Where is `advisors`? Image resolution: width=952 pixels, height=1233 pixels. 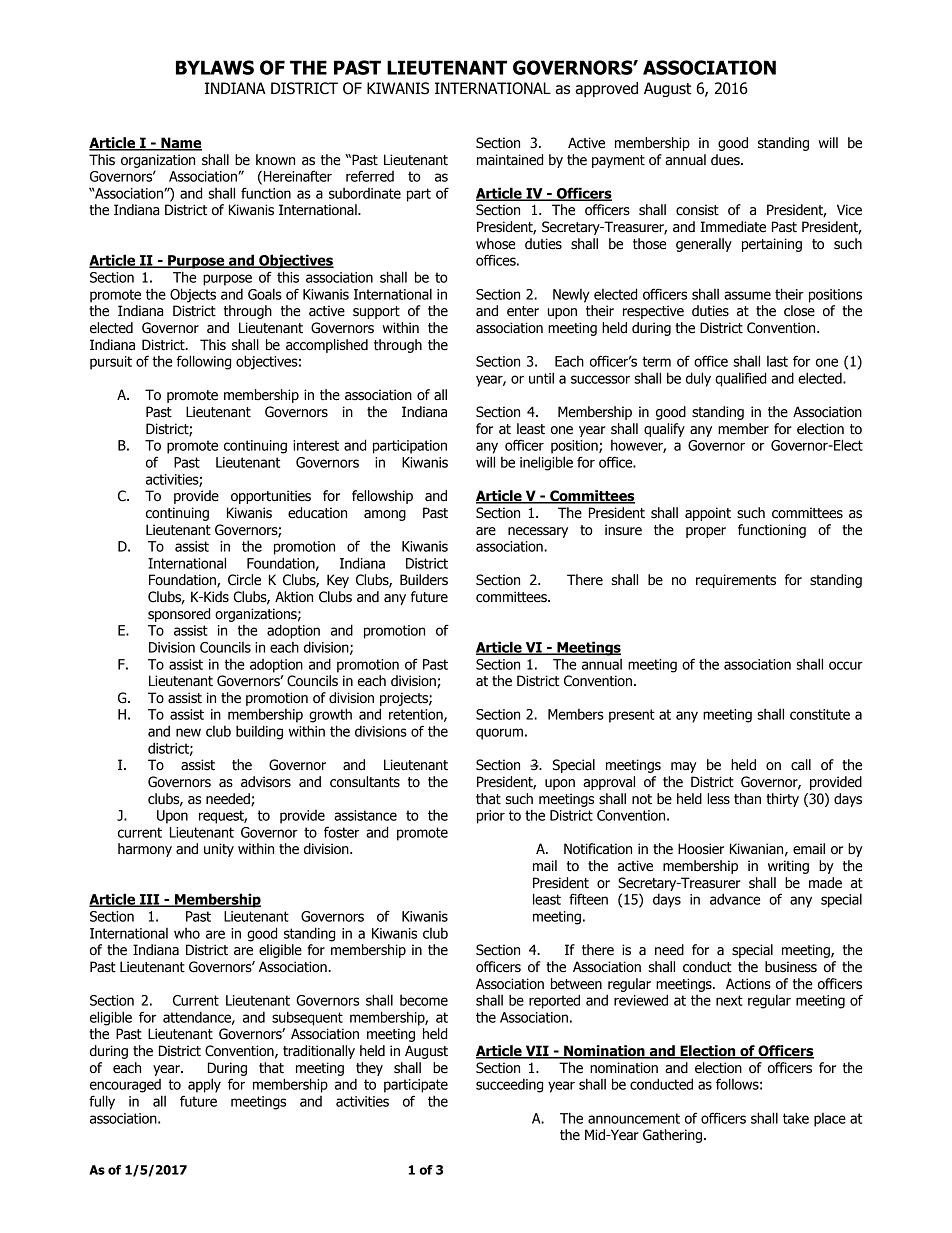
advisors is located at coordinates (266, 782).
